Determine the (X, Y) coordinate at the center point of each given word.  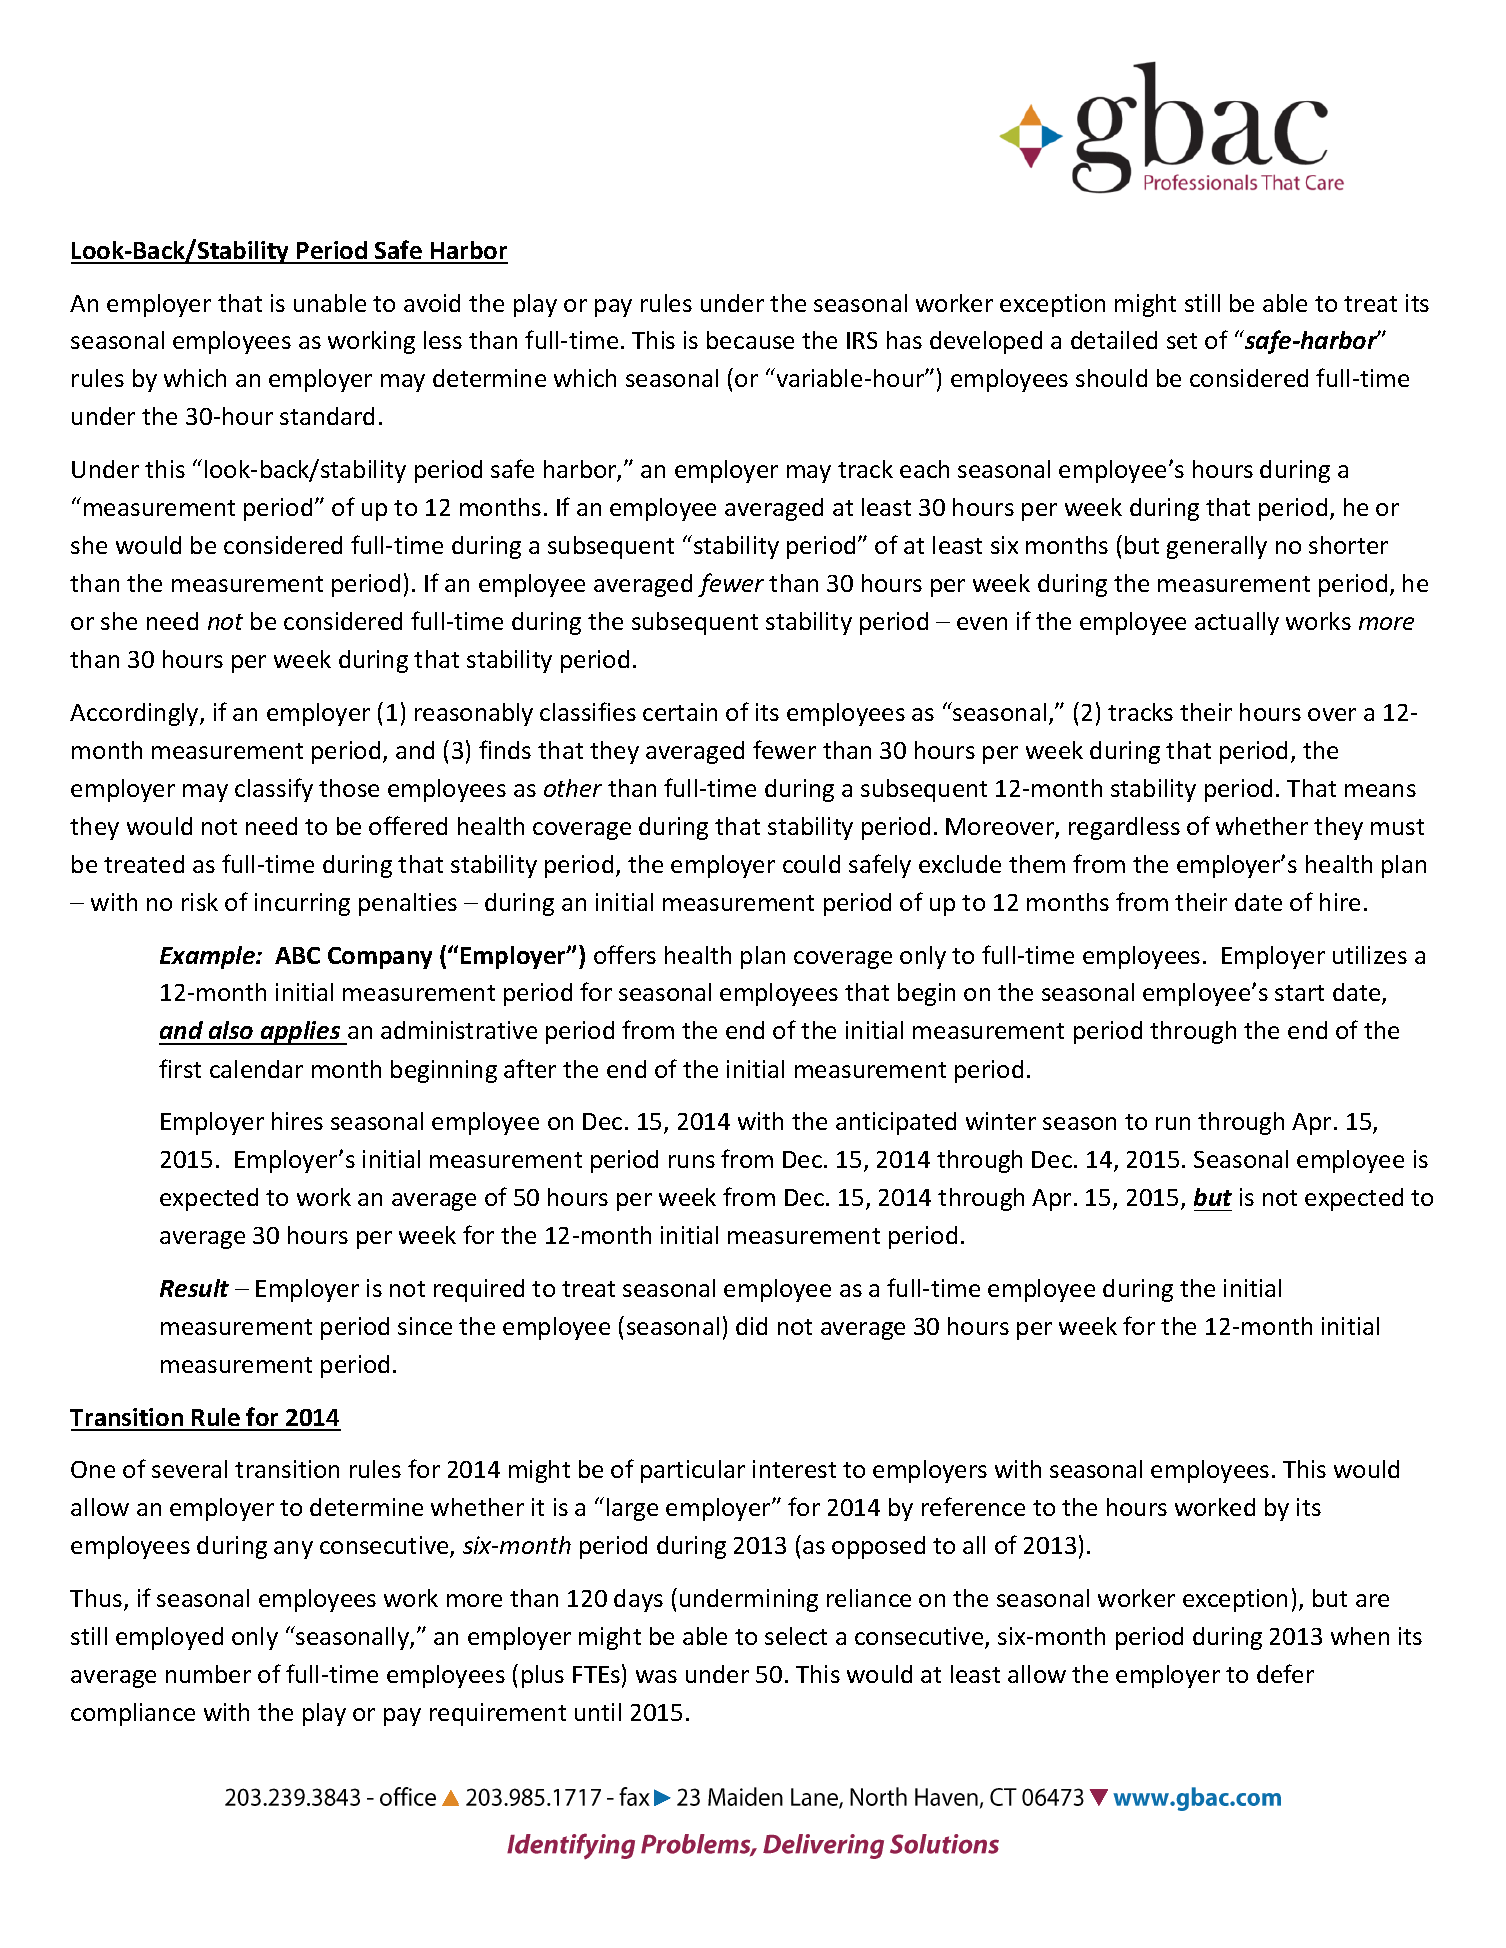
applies (301, 1033)
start (1299, 993)
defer (1285, 1673)
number (208, 1674)
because (750, 340)
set (1182, 341)
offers (625, 954)
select (796, 1636)
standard (327, 416)
